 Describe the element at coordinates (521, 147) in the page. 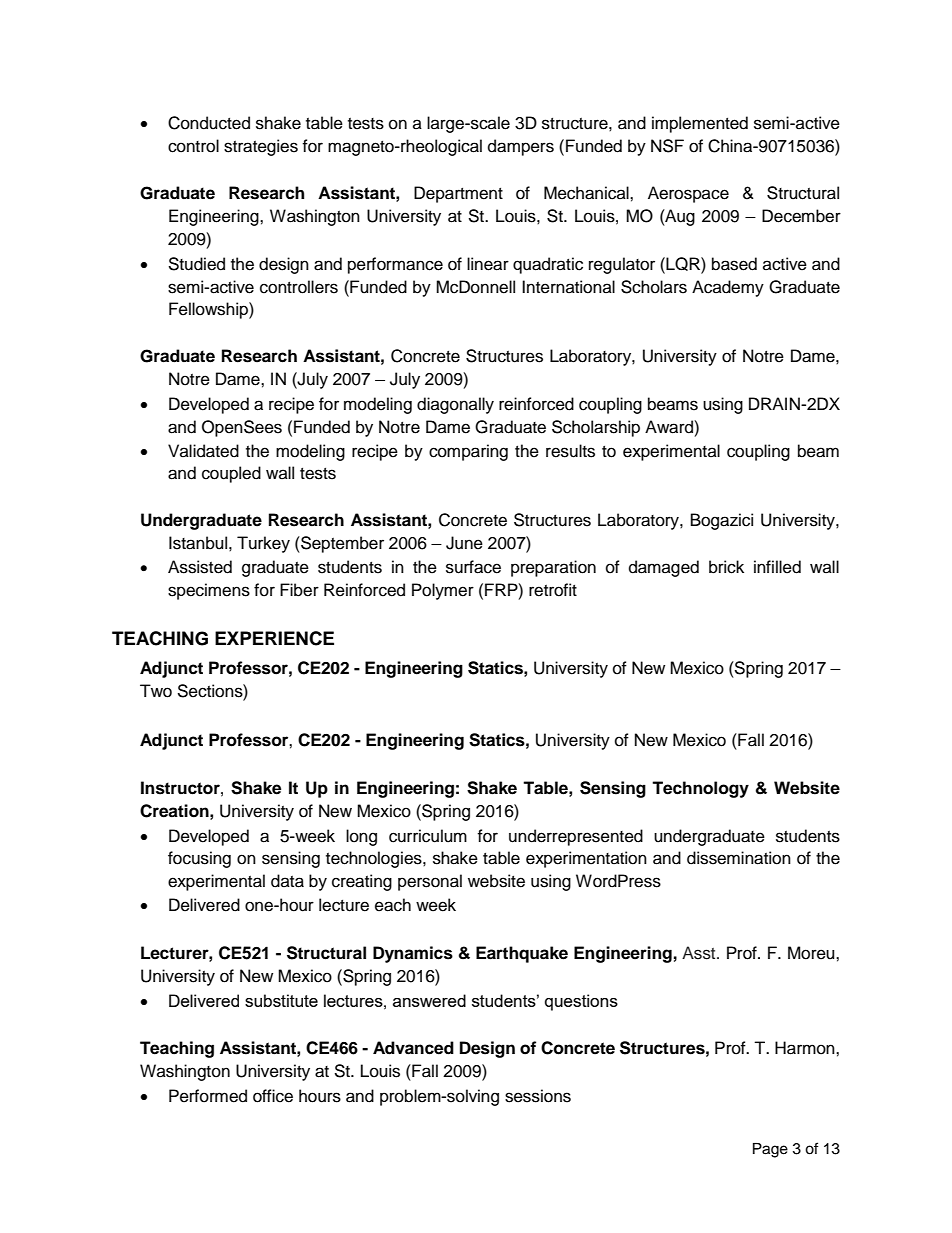

I see `dampers` at that location.
